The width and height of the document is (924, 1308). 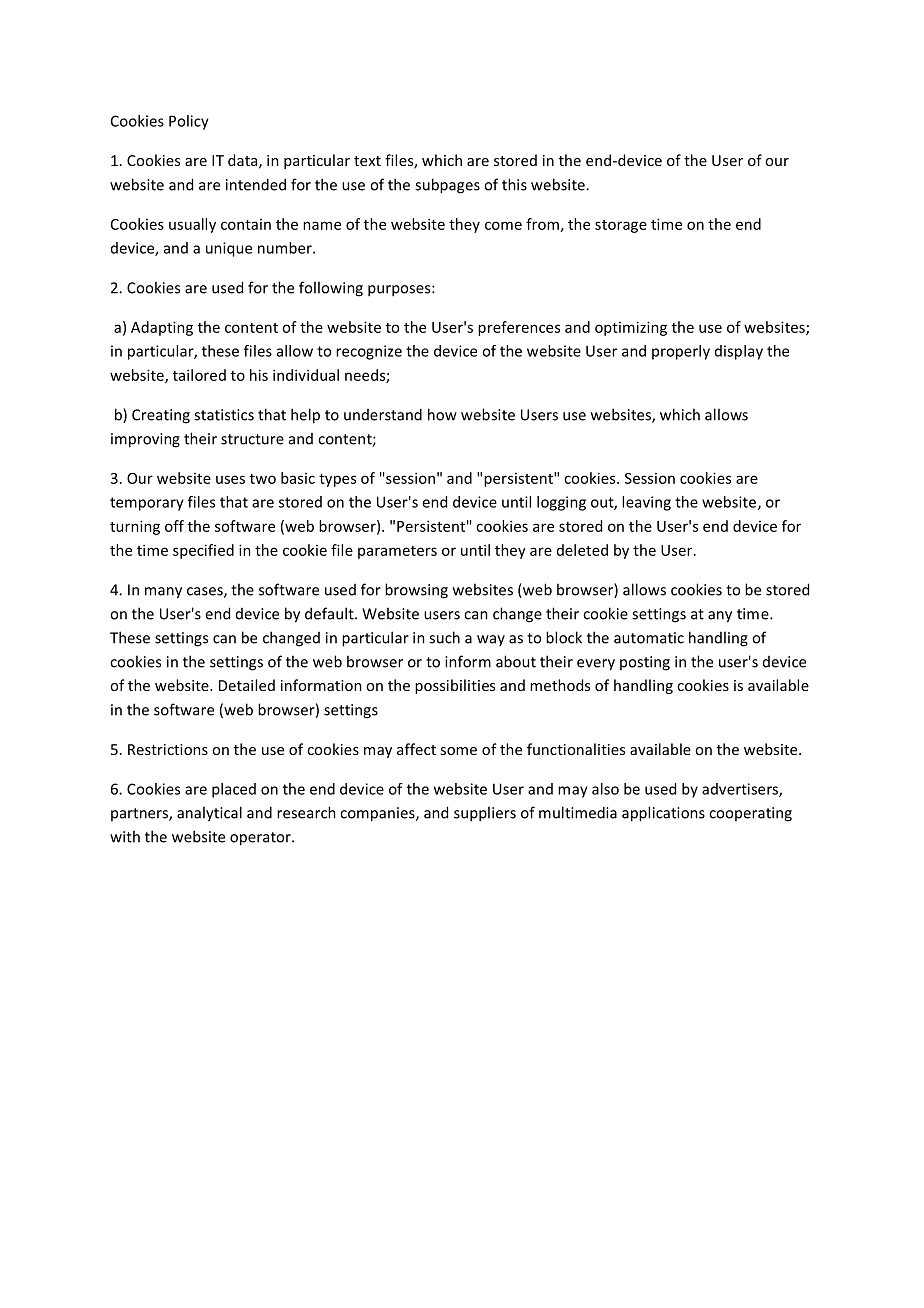 What do you see at coordinates (337, 480) in the document?
I see `types` at bounding box center [337, 480].
